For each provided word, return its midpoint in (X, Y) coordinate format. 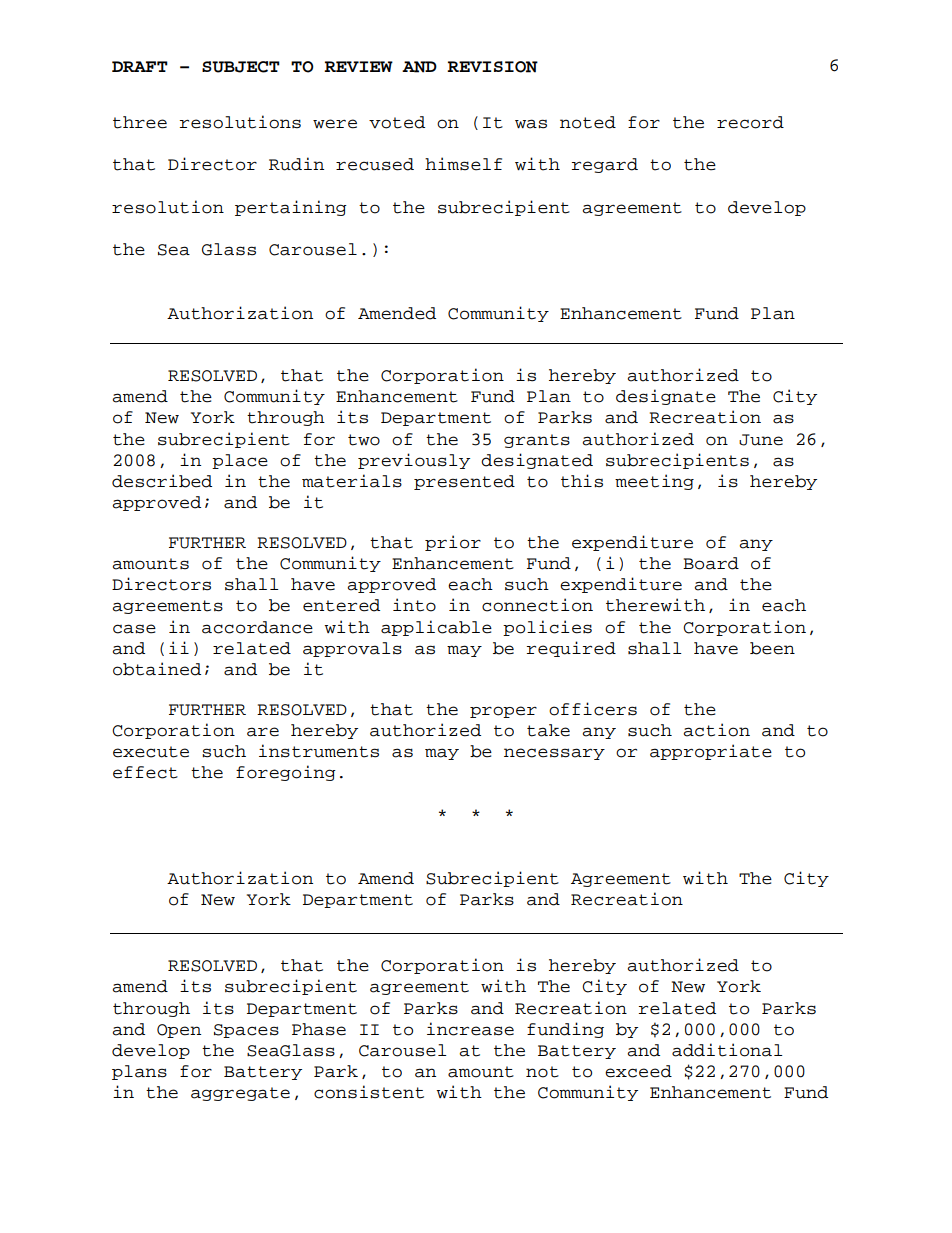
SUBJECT (241, 67)
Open (179, 1031)
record (750, 122)
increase (470, 1029)
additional (727, 1050)
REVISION (492, 67)
